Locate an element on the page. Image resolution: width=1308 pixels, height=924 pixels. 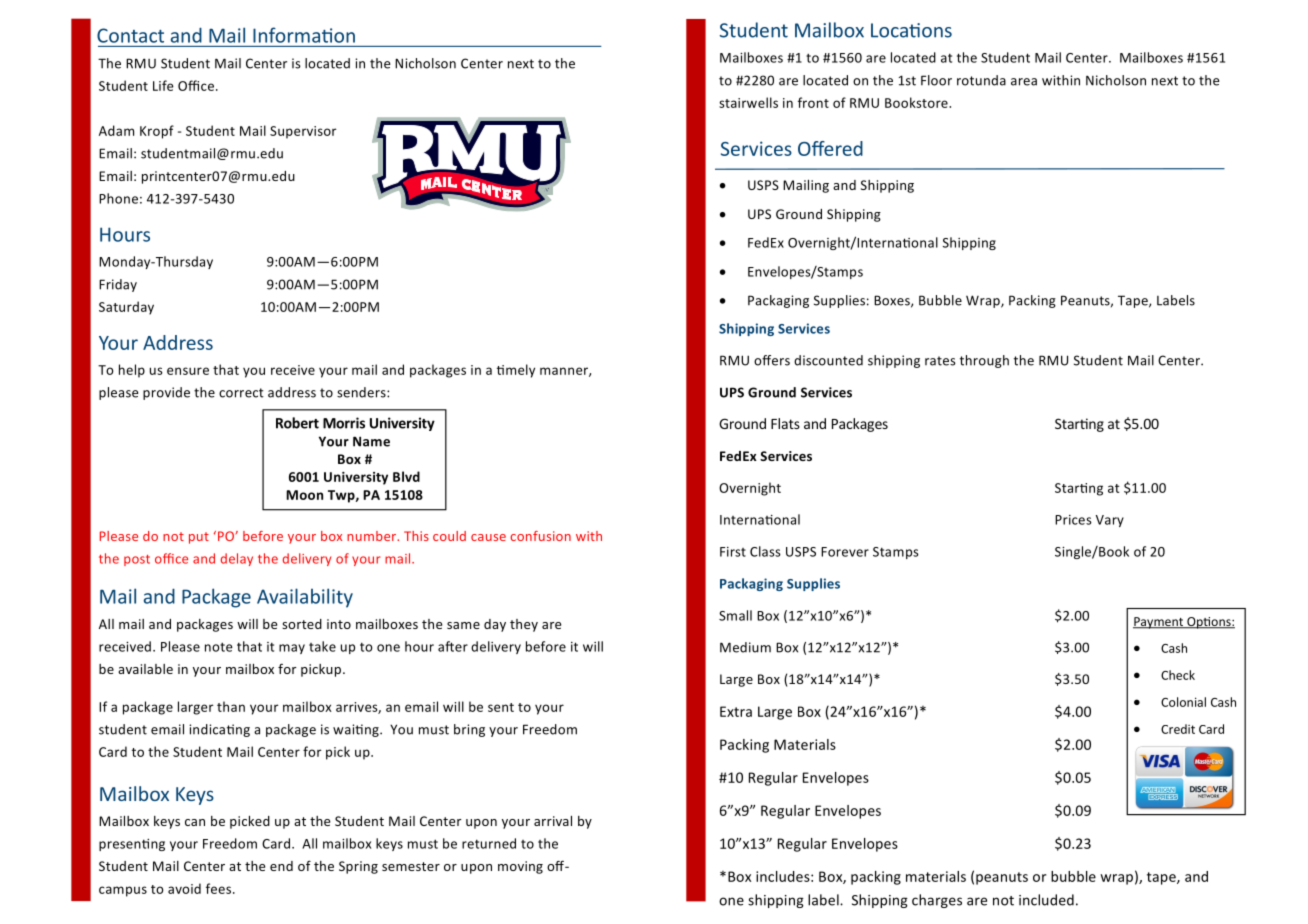
correct is located at coordinates (241, 393).
